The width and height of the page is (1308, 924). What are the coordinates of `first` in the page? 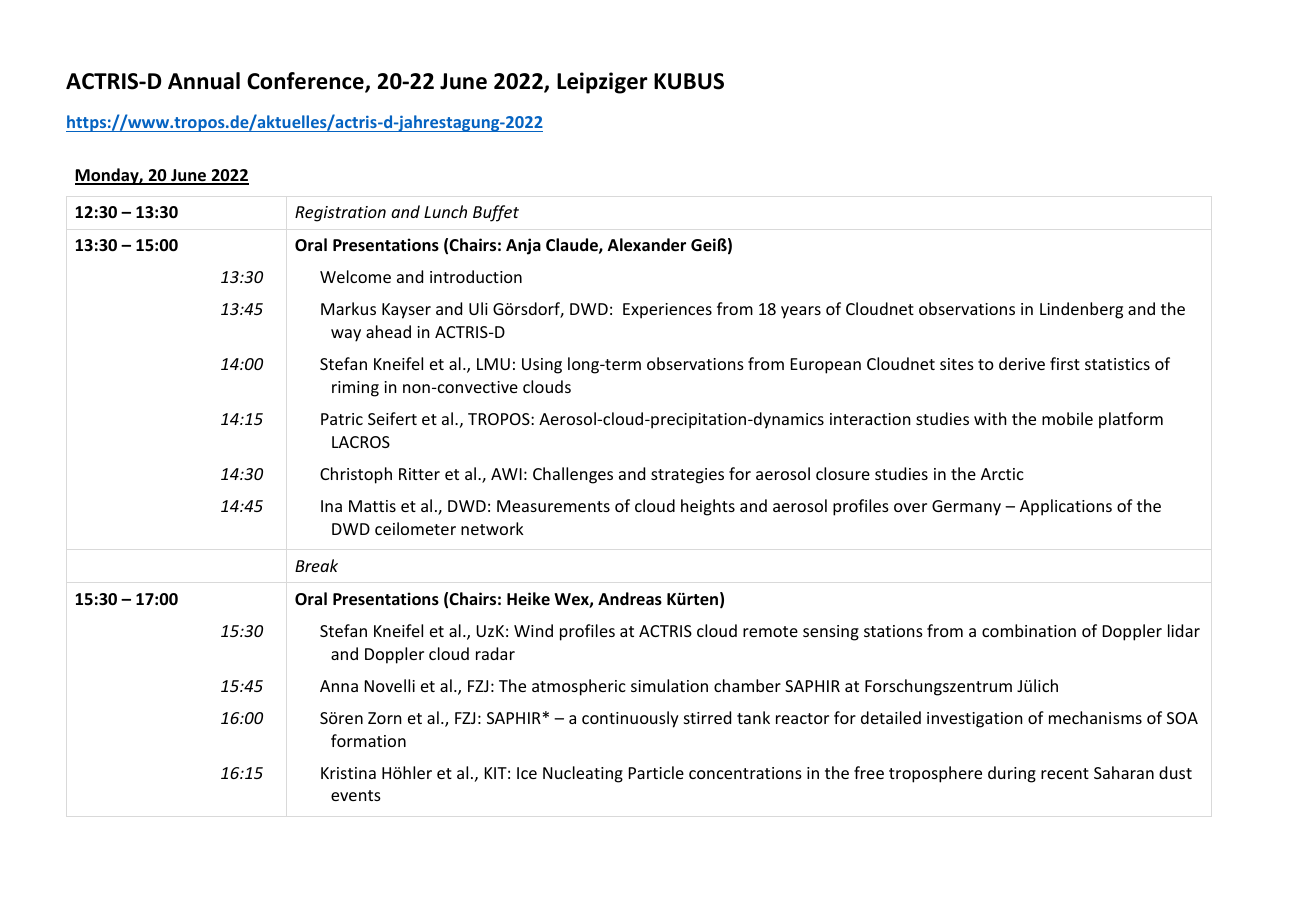 It's located at (1065, 363).
